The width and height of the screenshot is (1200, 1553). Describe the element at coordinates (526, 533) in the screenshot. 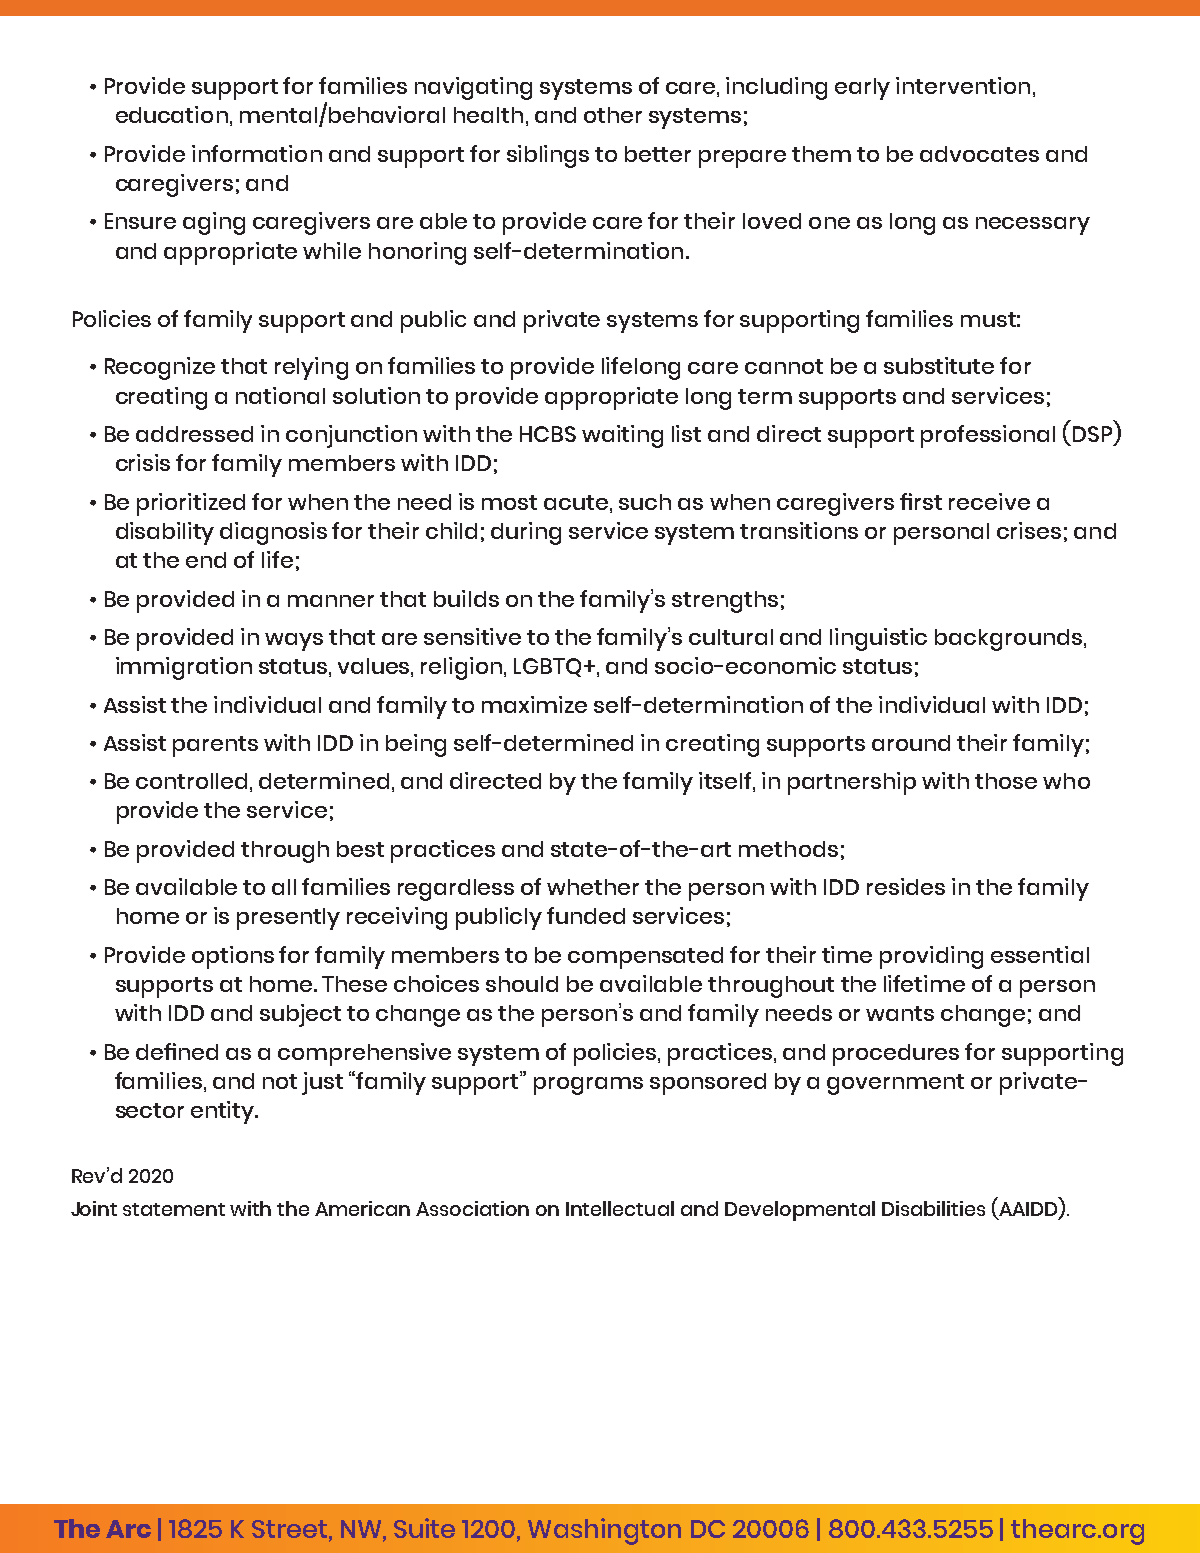

I see `during` at that location.
